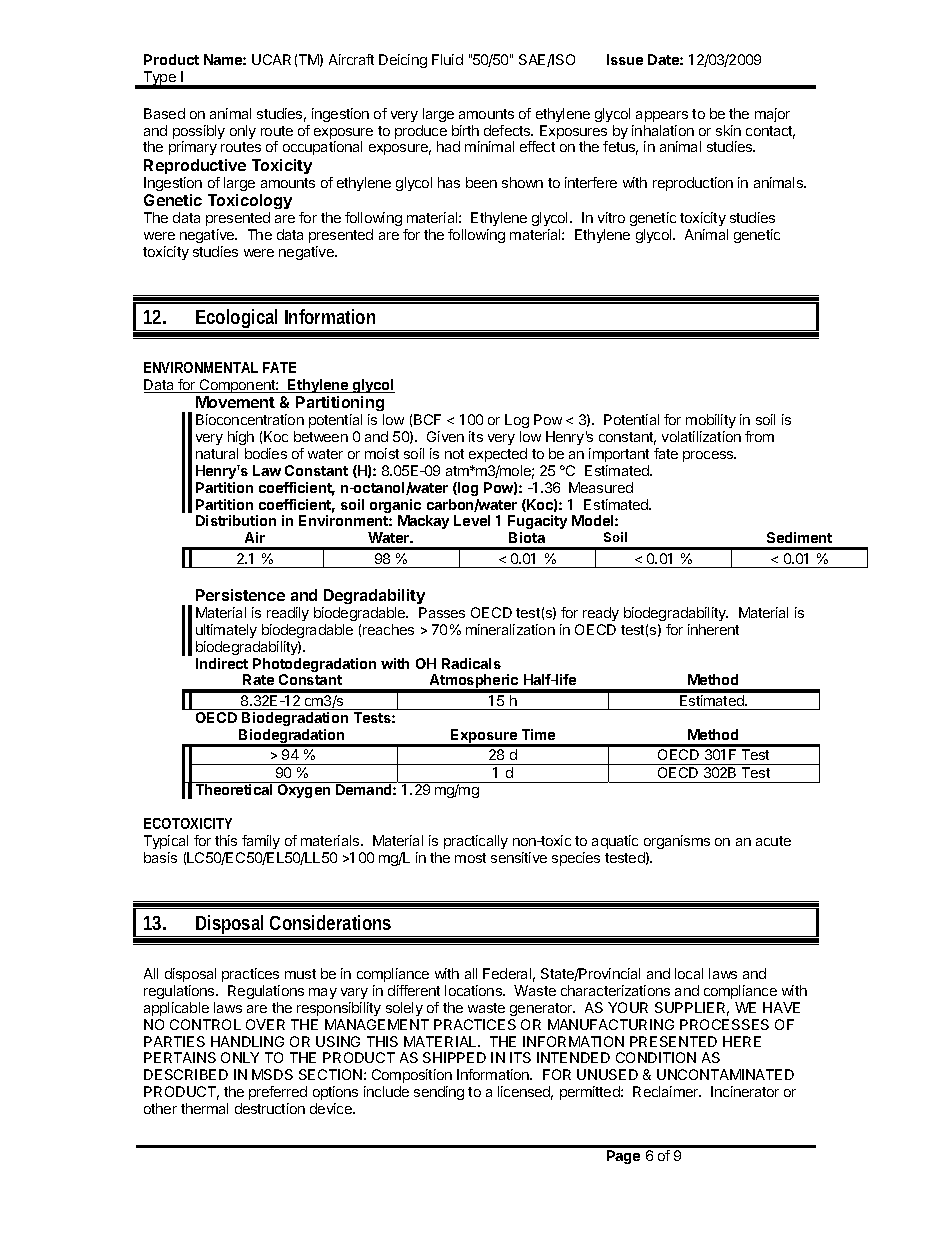 The width and height of the screenshot is (952, 1233). Describe the element at coordinates (728, 130) in the screenshot. I see `skin` at that location.
